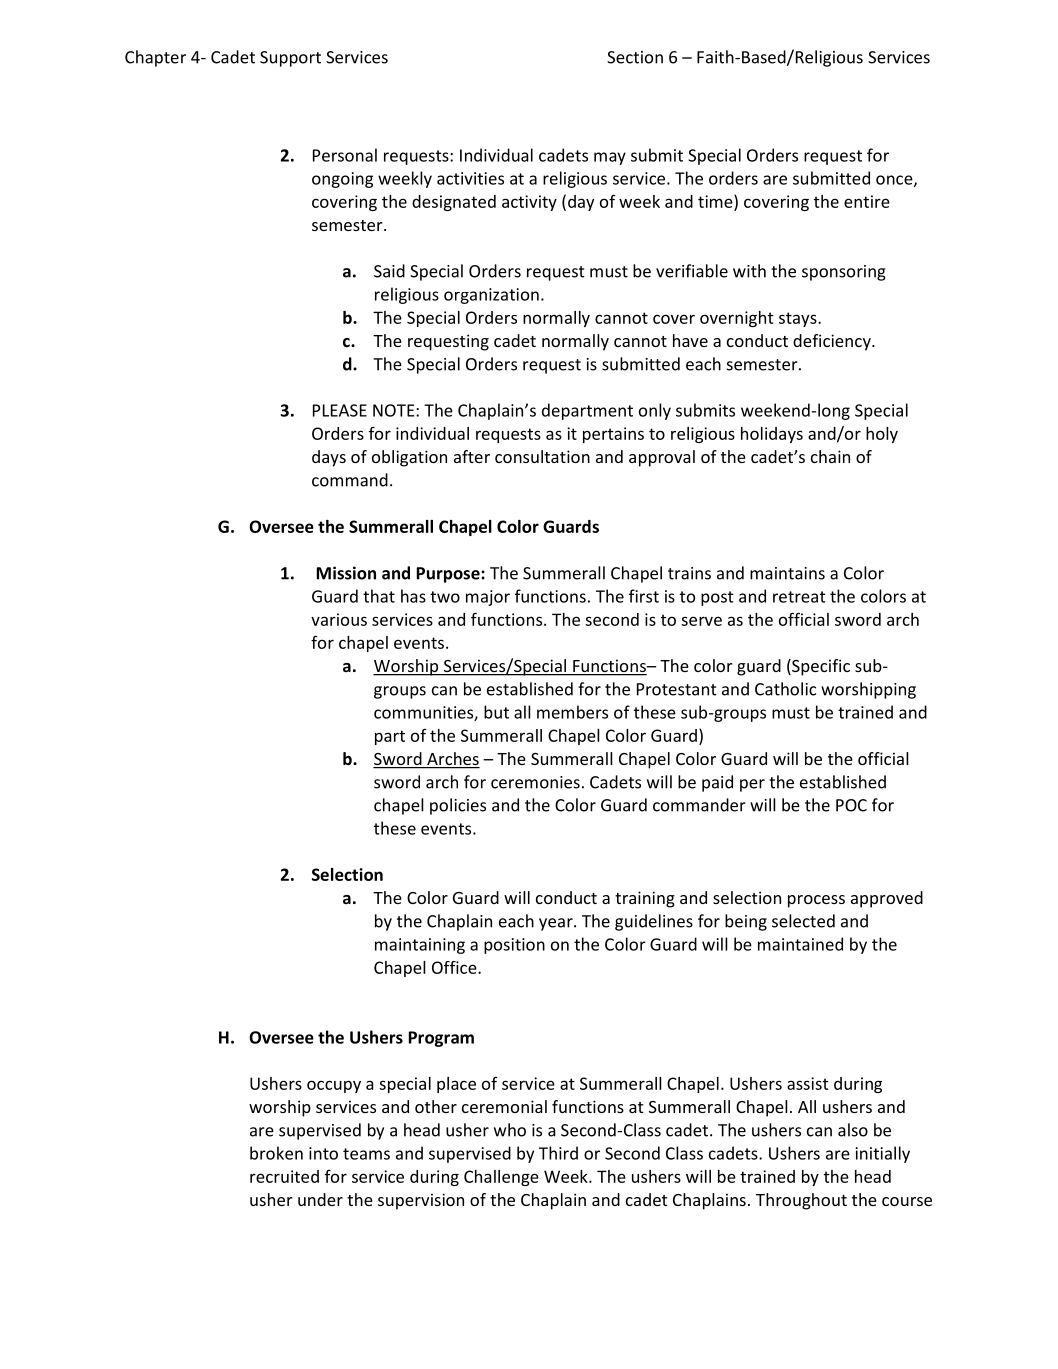  I want to click on POC, so click(851, 805).
